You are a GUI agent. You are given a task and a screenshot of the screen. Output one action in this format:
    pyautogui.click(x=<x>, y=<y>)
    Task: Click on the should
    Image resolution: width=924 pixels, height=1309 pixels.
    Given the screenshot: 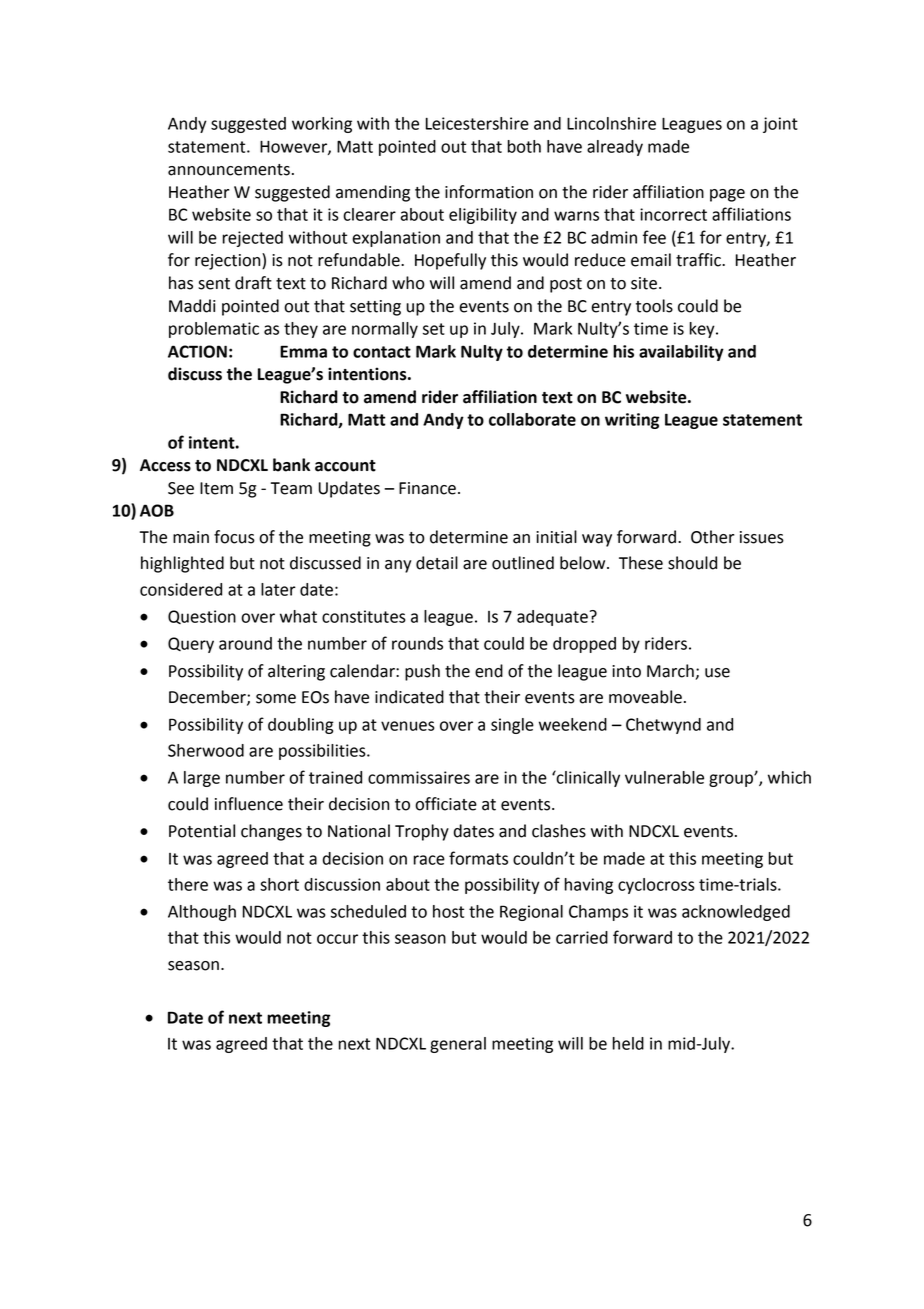 What is the action you would take?
    pyautogui.click(x=692, y=563)
